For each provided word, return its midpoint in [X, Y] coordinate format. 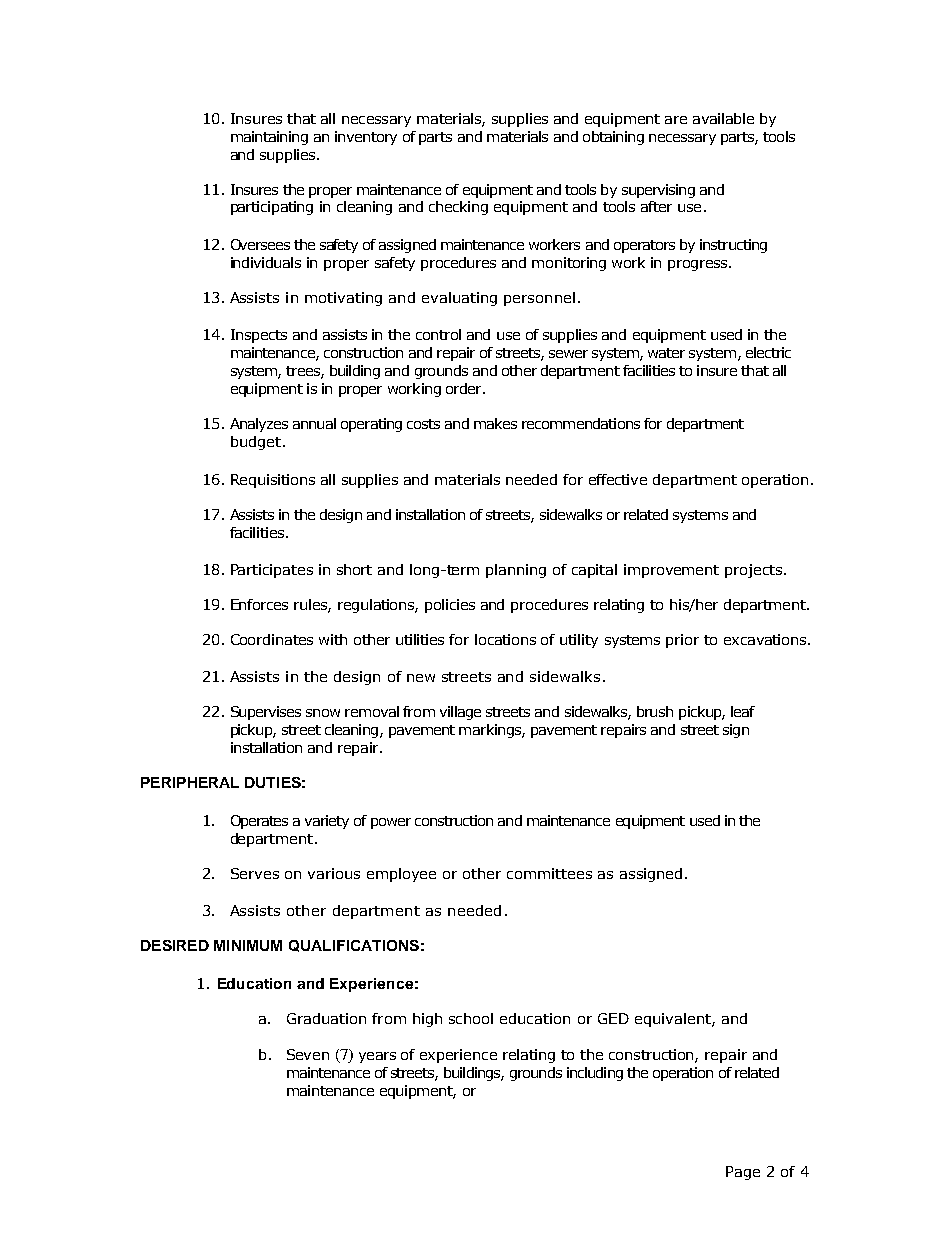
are [676, 120]
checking [458, 208]
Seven [308, 1054]
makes [495, 423]
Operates [259, 822]
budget [256, 443]
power [391, 823]
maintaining [269, 138]
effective [618, 479]
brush [655, 711]
